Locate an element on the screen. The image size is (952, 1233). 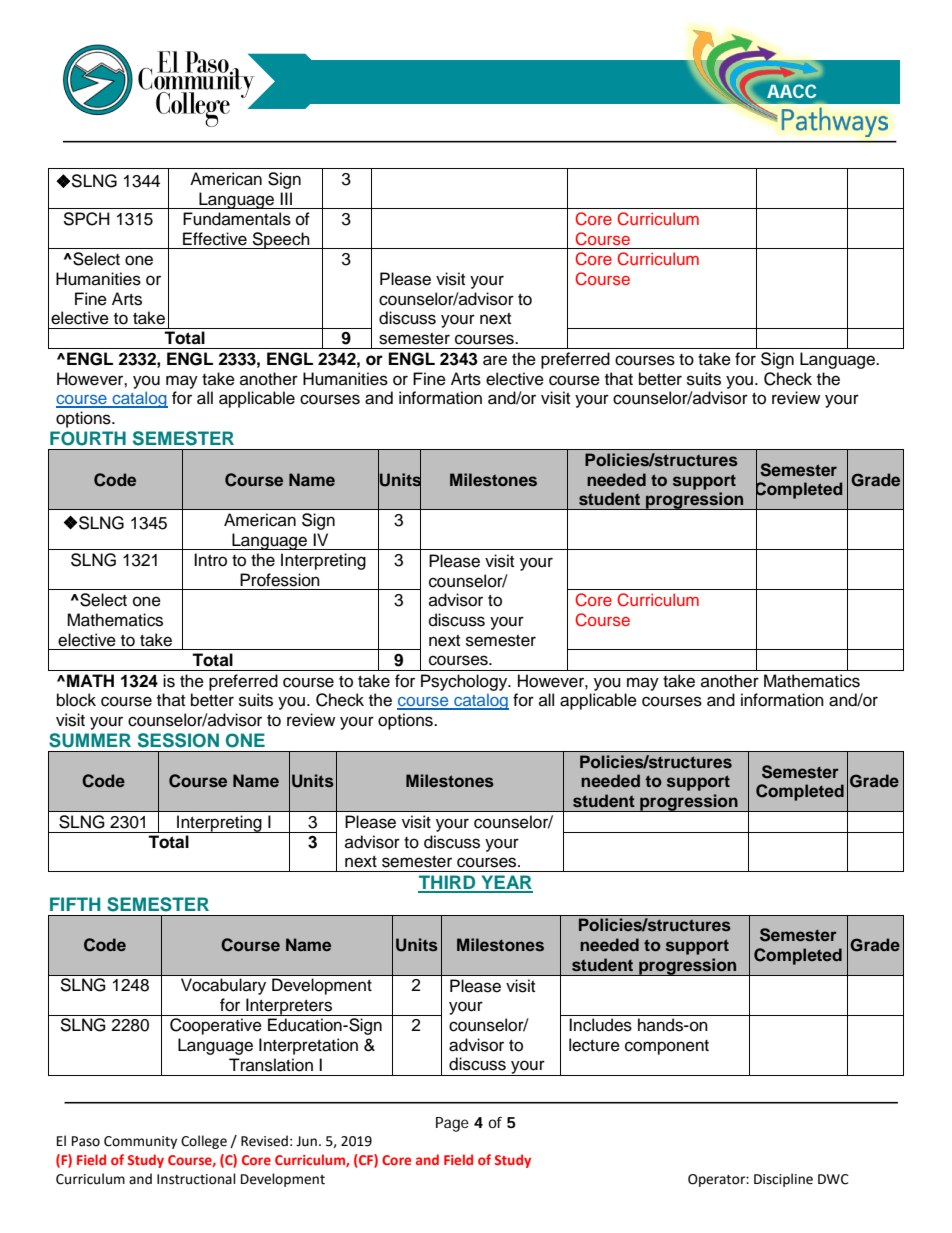
Page is located at coordinates (452, 1124).
